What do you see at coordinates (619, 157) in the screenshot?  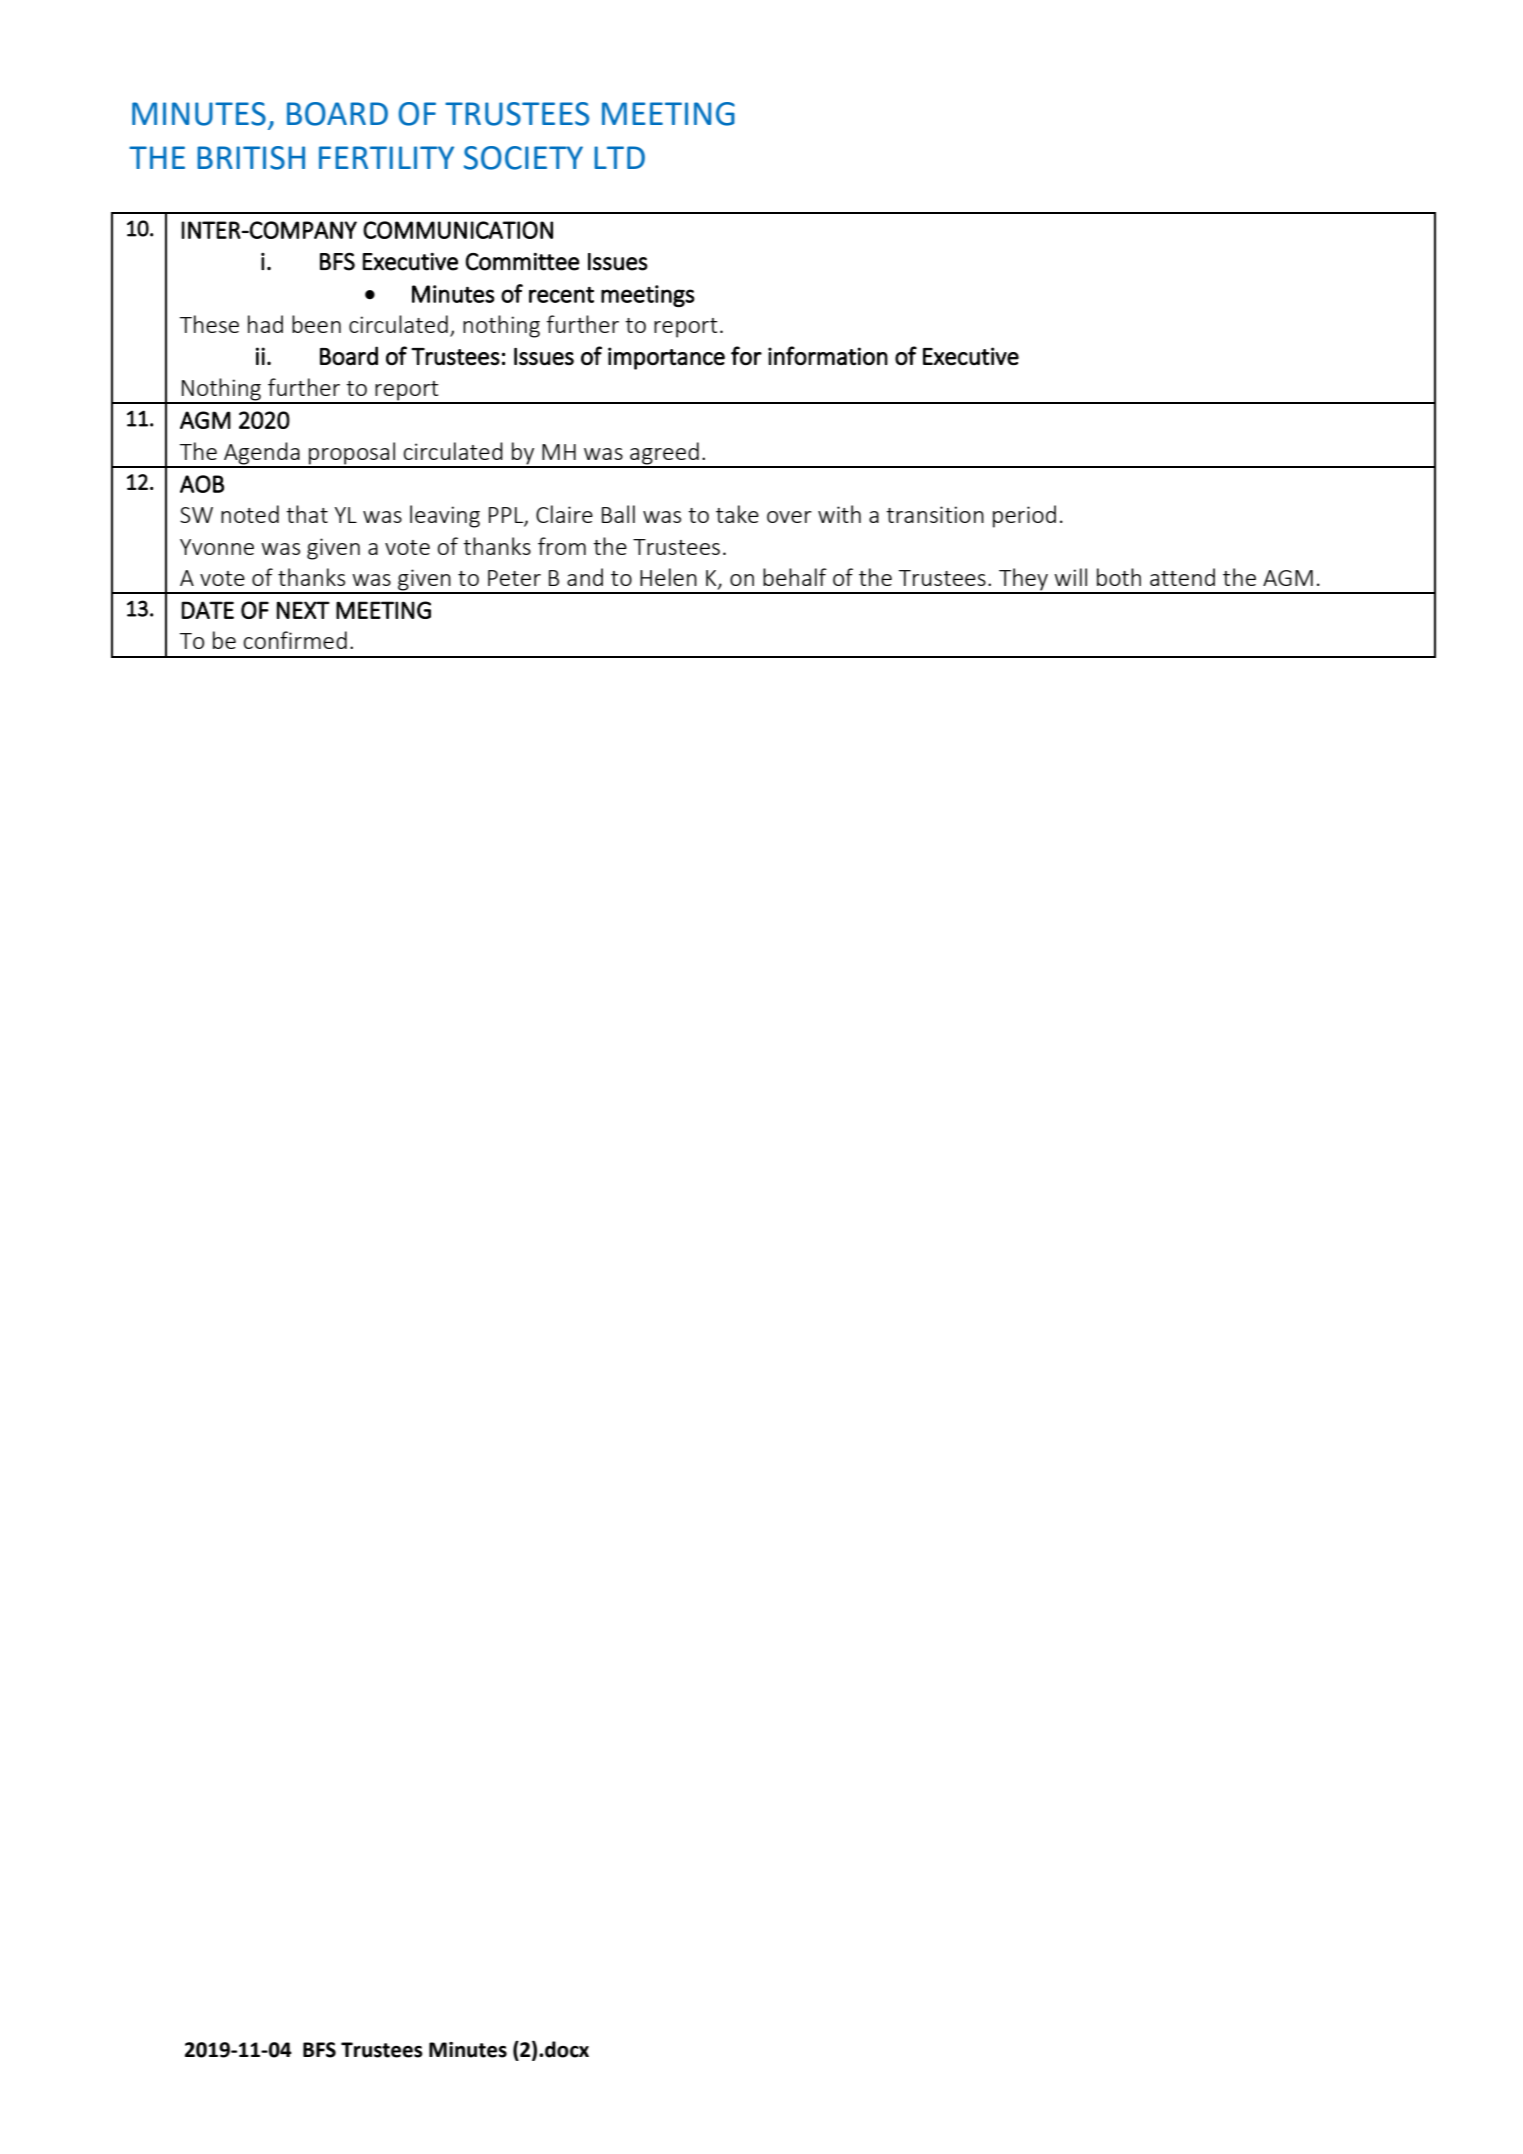 I see `LTD` at bounding box center [619, 157].
